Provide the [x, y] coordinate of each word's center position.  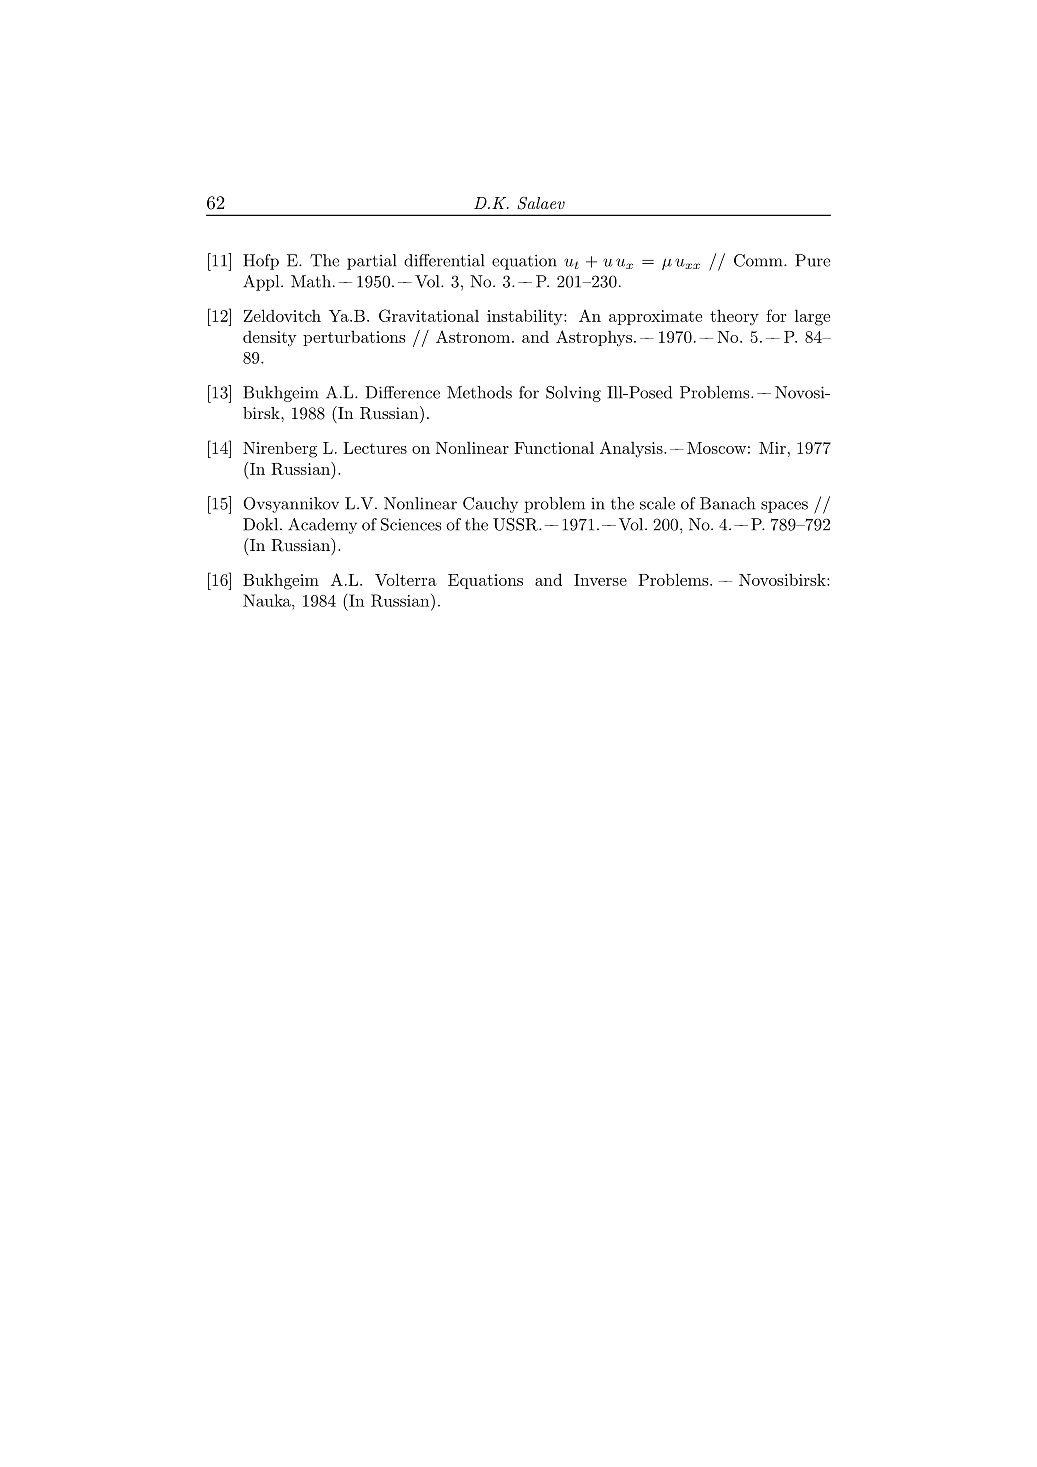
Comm [759, 260]
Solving [573, 394]
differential [444, 260]
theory [734, 317]
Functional [554, 447]
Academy [322, 526]
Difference [402, 392]
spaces [784, 507]
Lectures [375, 448]
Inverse [600, 580]
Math [311, 281]
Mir [772, 448]
